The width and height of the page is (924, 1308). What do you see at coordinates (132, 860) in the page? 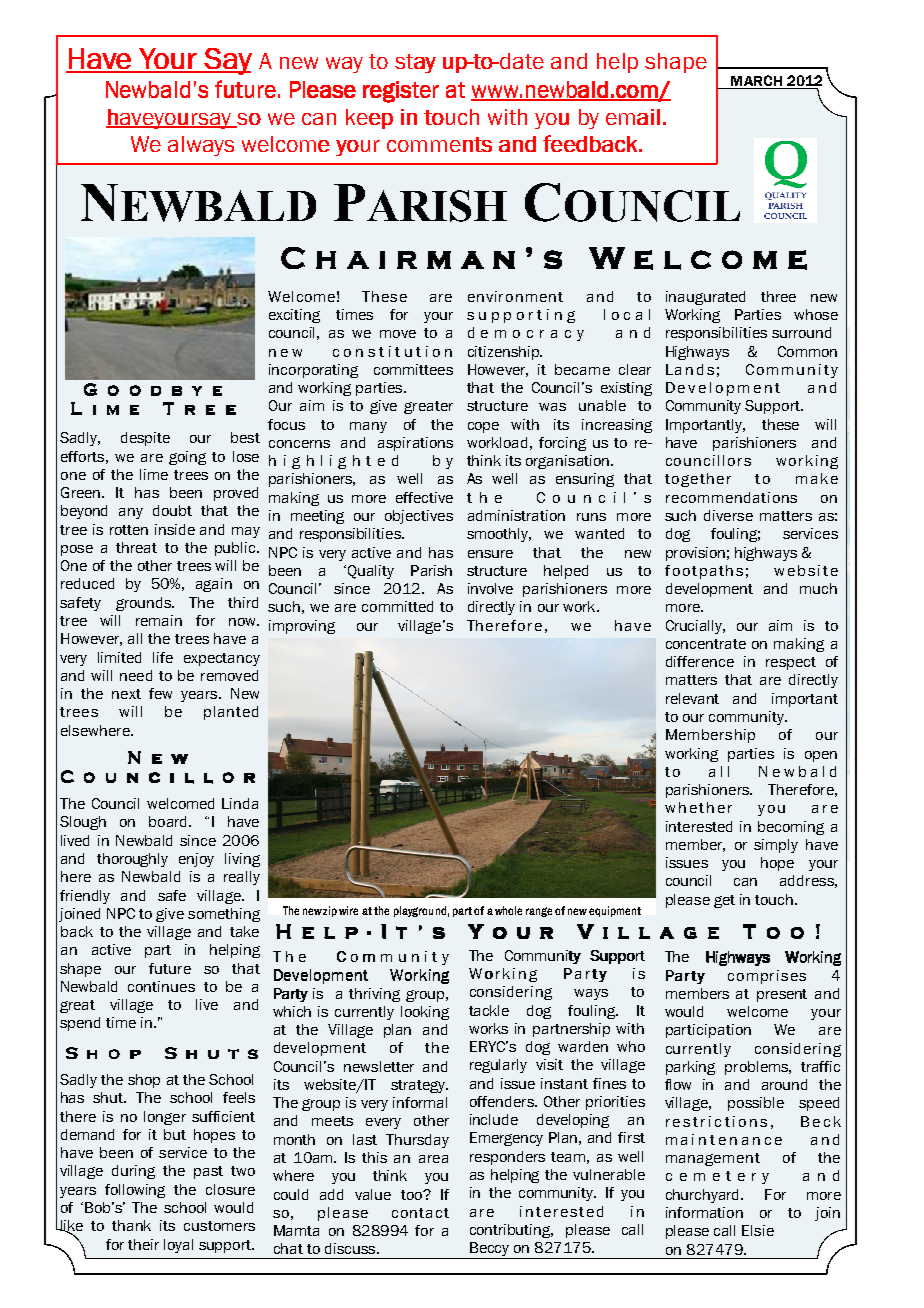
I see `thoroughly` at bounding box center [132, 860].
